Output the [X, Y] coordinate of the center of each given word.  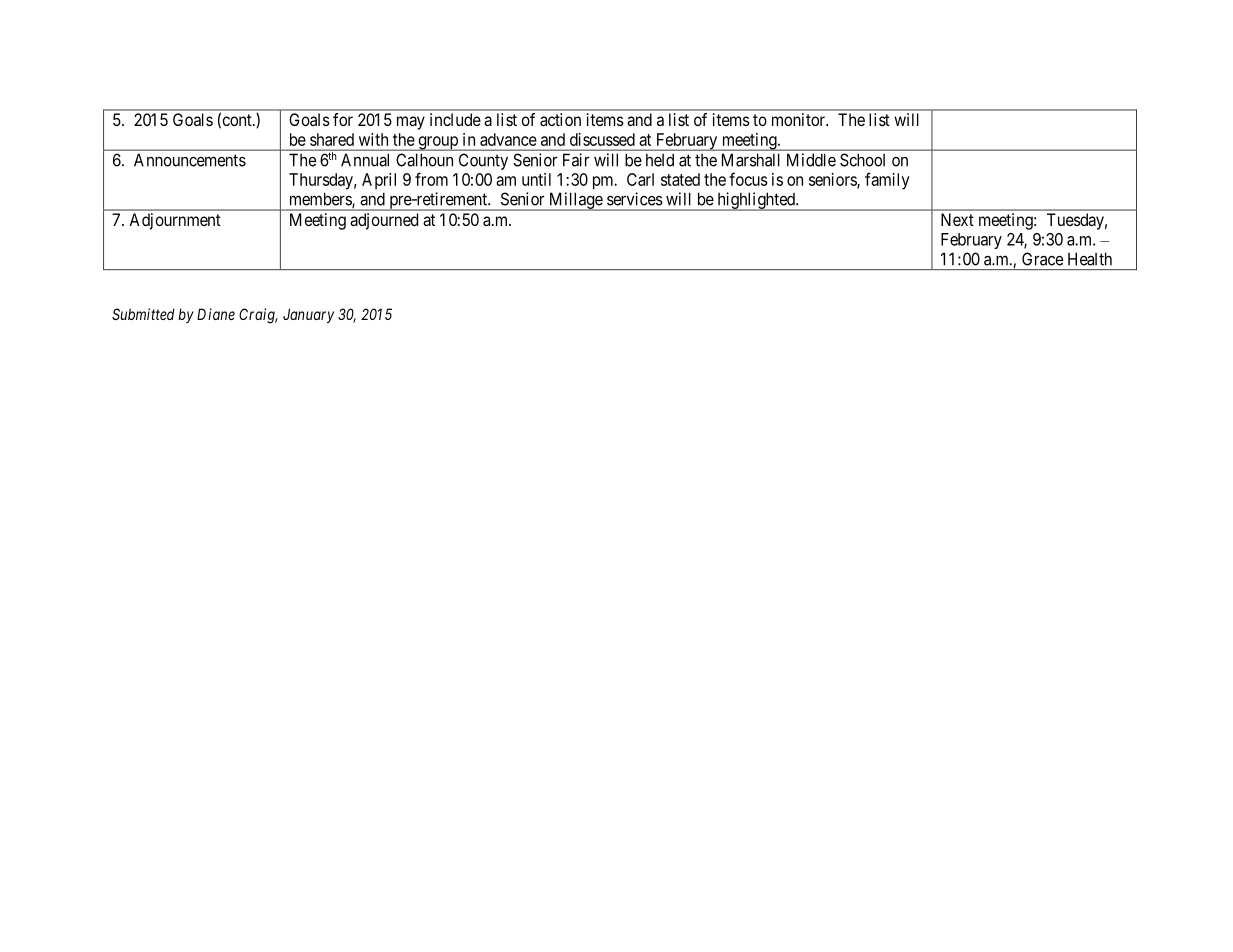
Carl [640, 179]
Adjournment [175, 221]
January [308, 315]
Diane [216, 314]
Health [1090, 259]
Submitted [143, 314]
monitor [799, 119]
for [343, 119]
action [560, 119]
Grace [1042, 259]
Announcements [190, 160]
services [635, 199]
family [887, 181]
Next [957, 219]
